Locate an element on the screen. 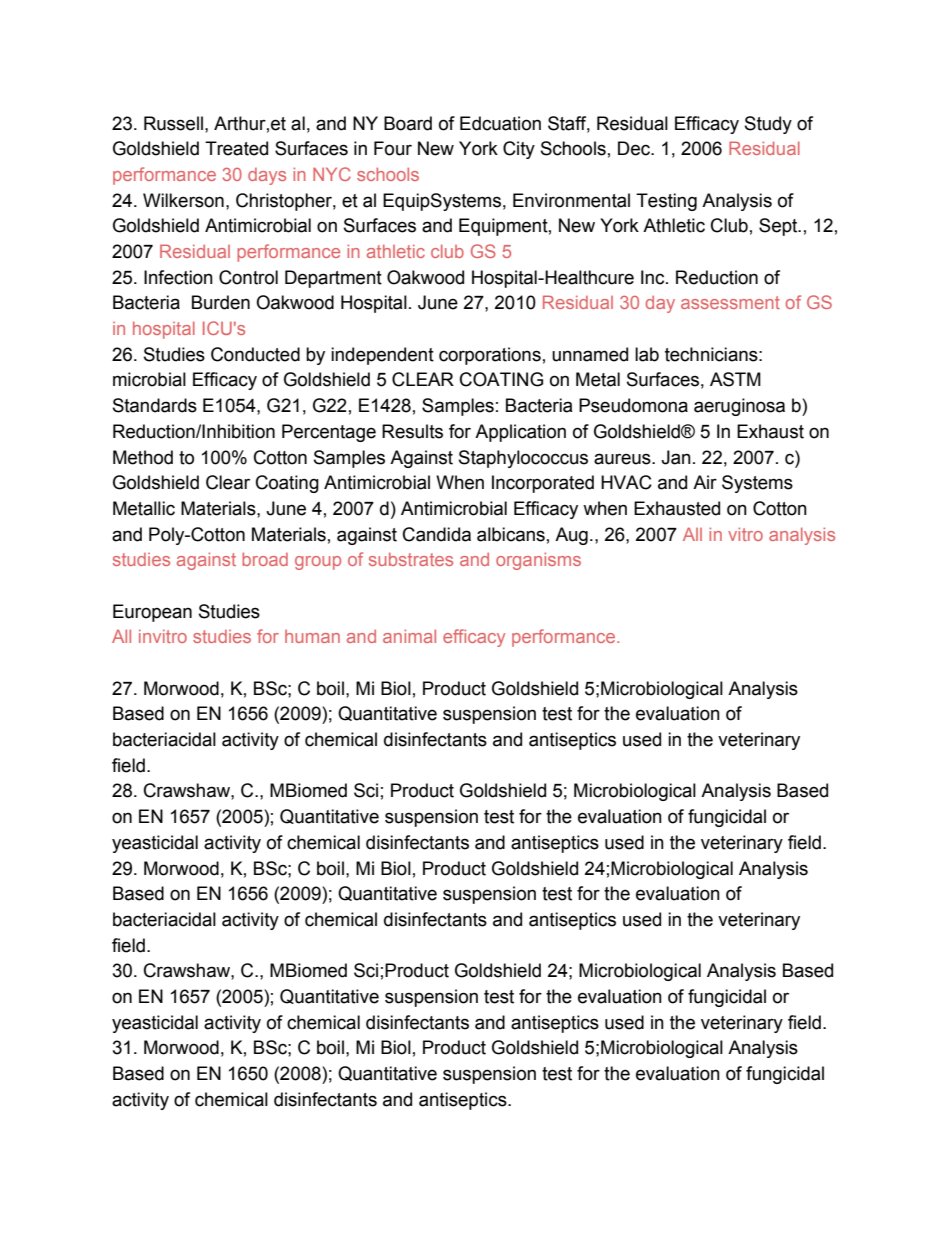 Image resolution: width=952 pixels, height=1233 pixels. Dec is located at coordinates (635, 148).
